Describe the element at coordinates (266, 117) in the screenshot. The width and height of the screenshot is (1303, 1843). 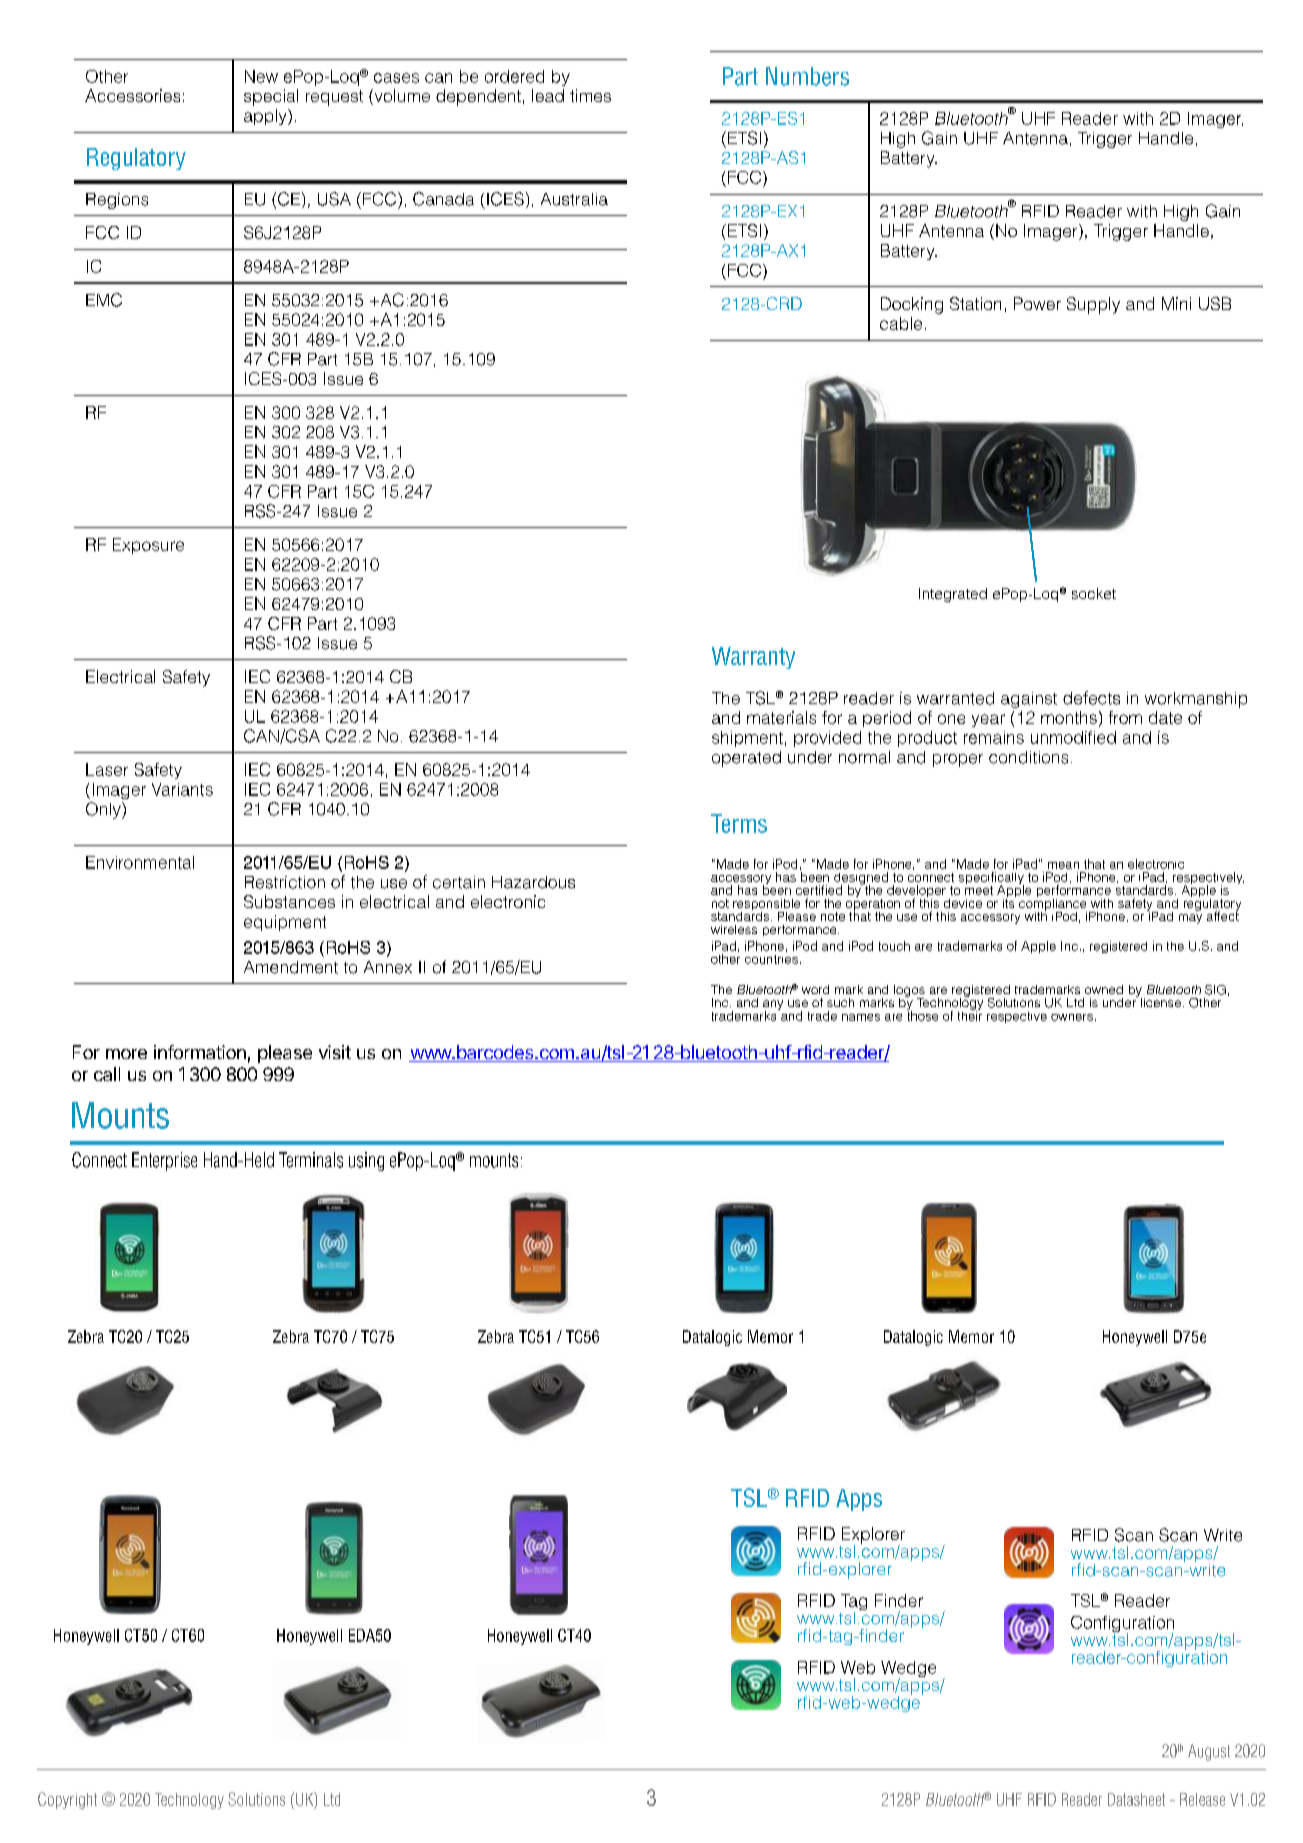
I see `apply` at that location.
